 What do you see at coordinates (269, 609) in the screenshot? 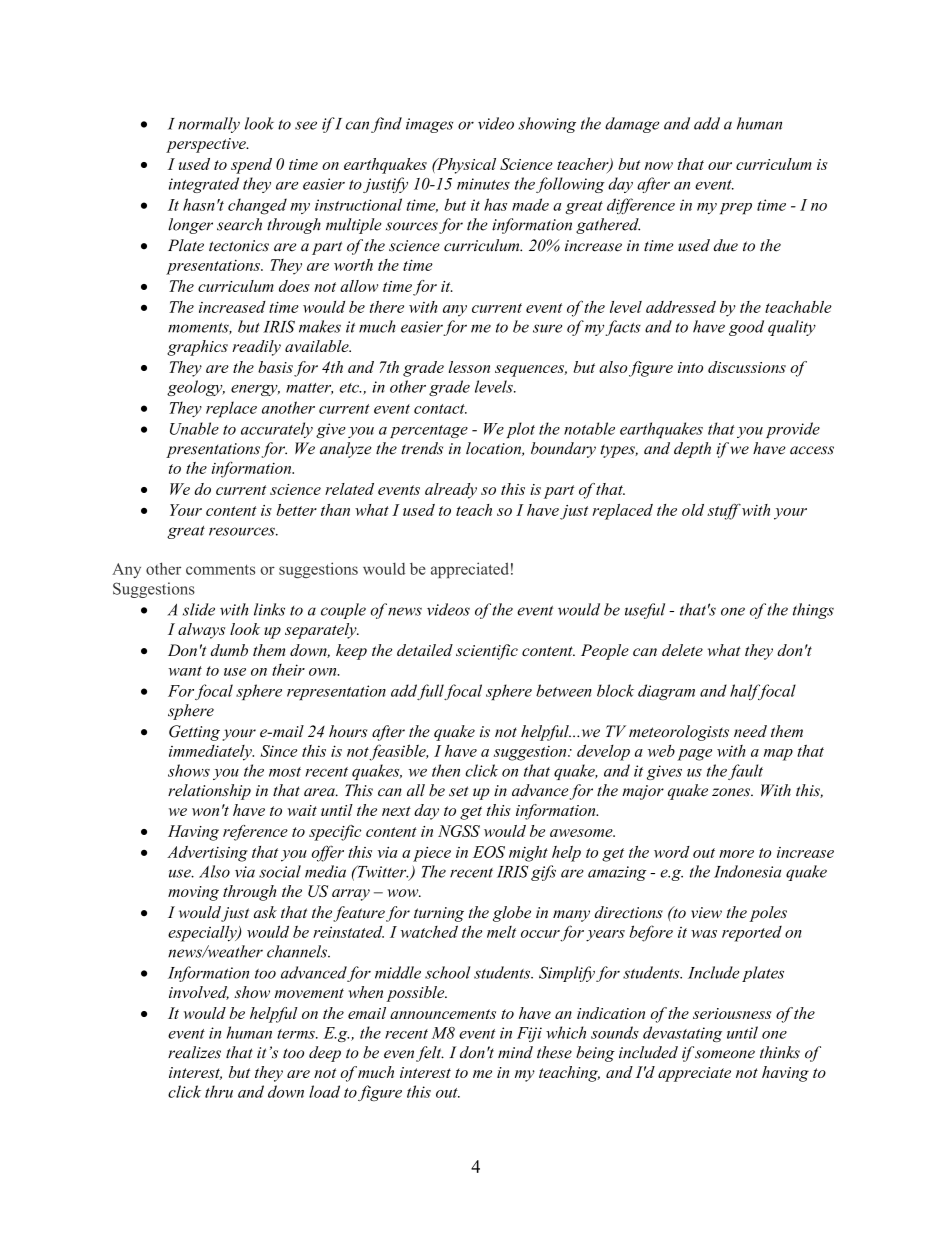
I see `links` at bounding box center [269, 609].
